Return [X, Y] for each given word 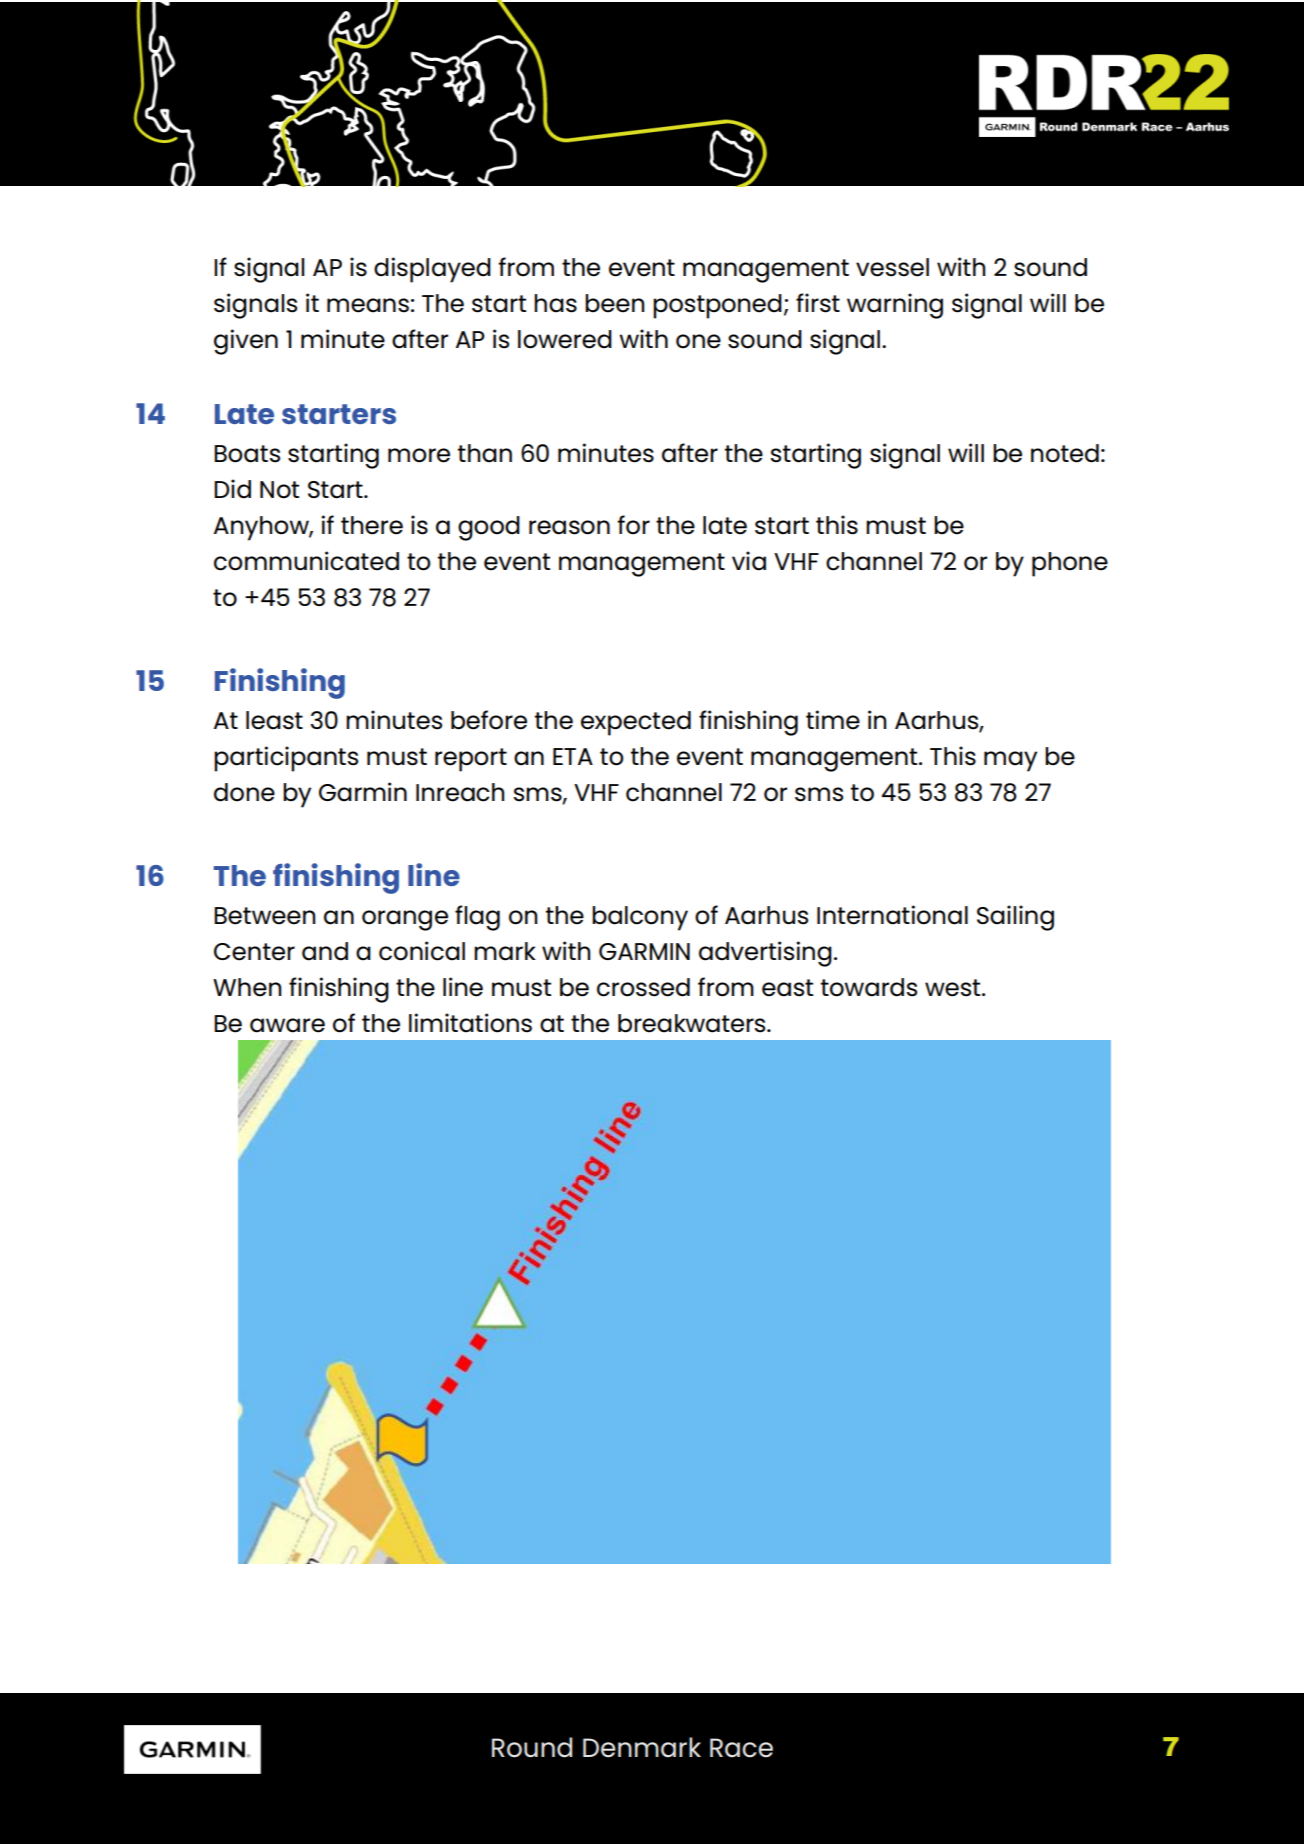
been [614, 303]
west [954, 988]
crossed [643, 987]
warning [895, 306]
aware [287, 1025]
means [368, 305]
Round [532, 1747]
